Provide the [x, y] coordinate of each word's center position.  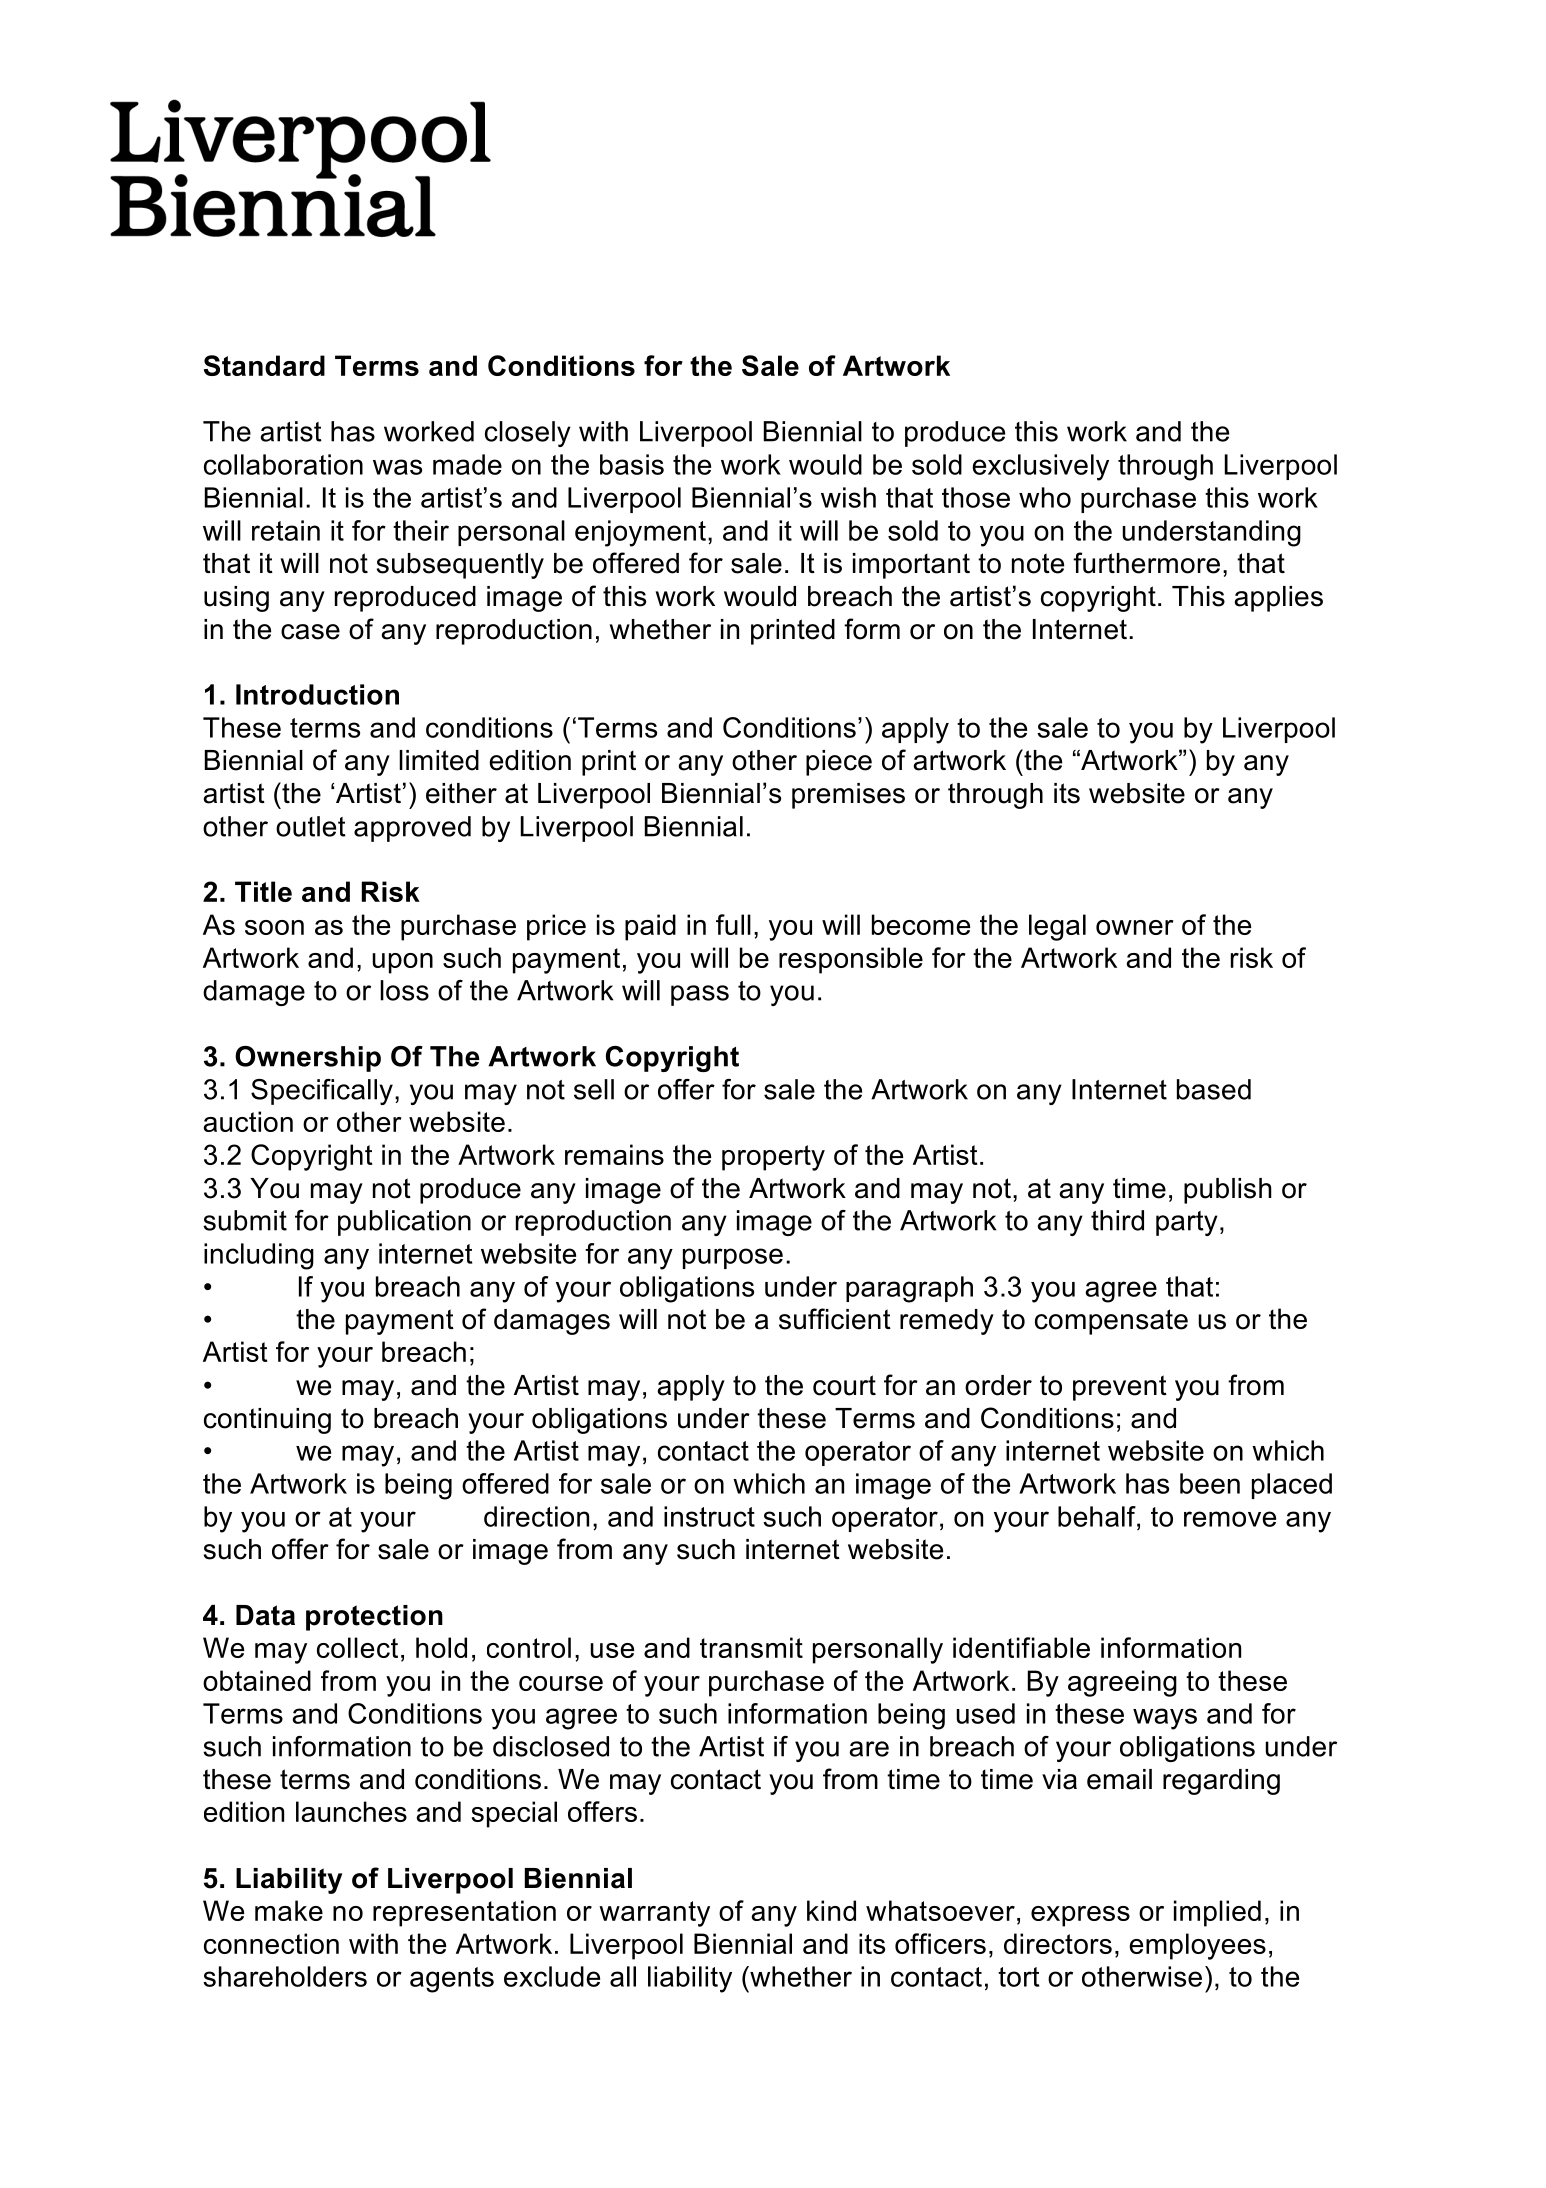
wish [848, 497]
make [289, 1910]
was [397, 467]
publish [1228, 1191]
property [773, 1158]
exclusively [1040, 467]
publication [404, 1223]
